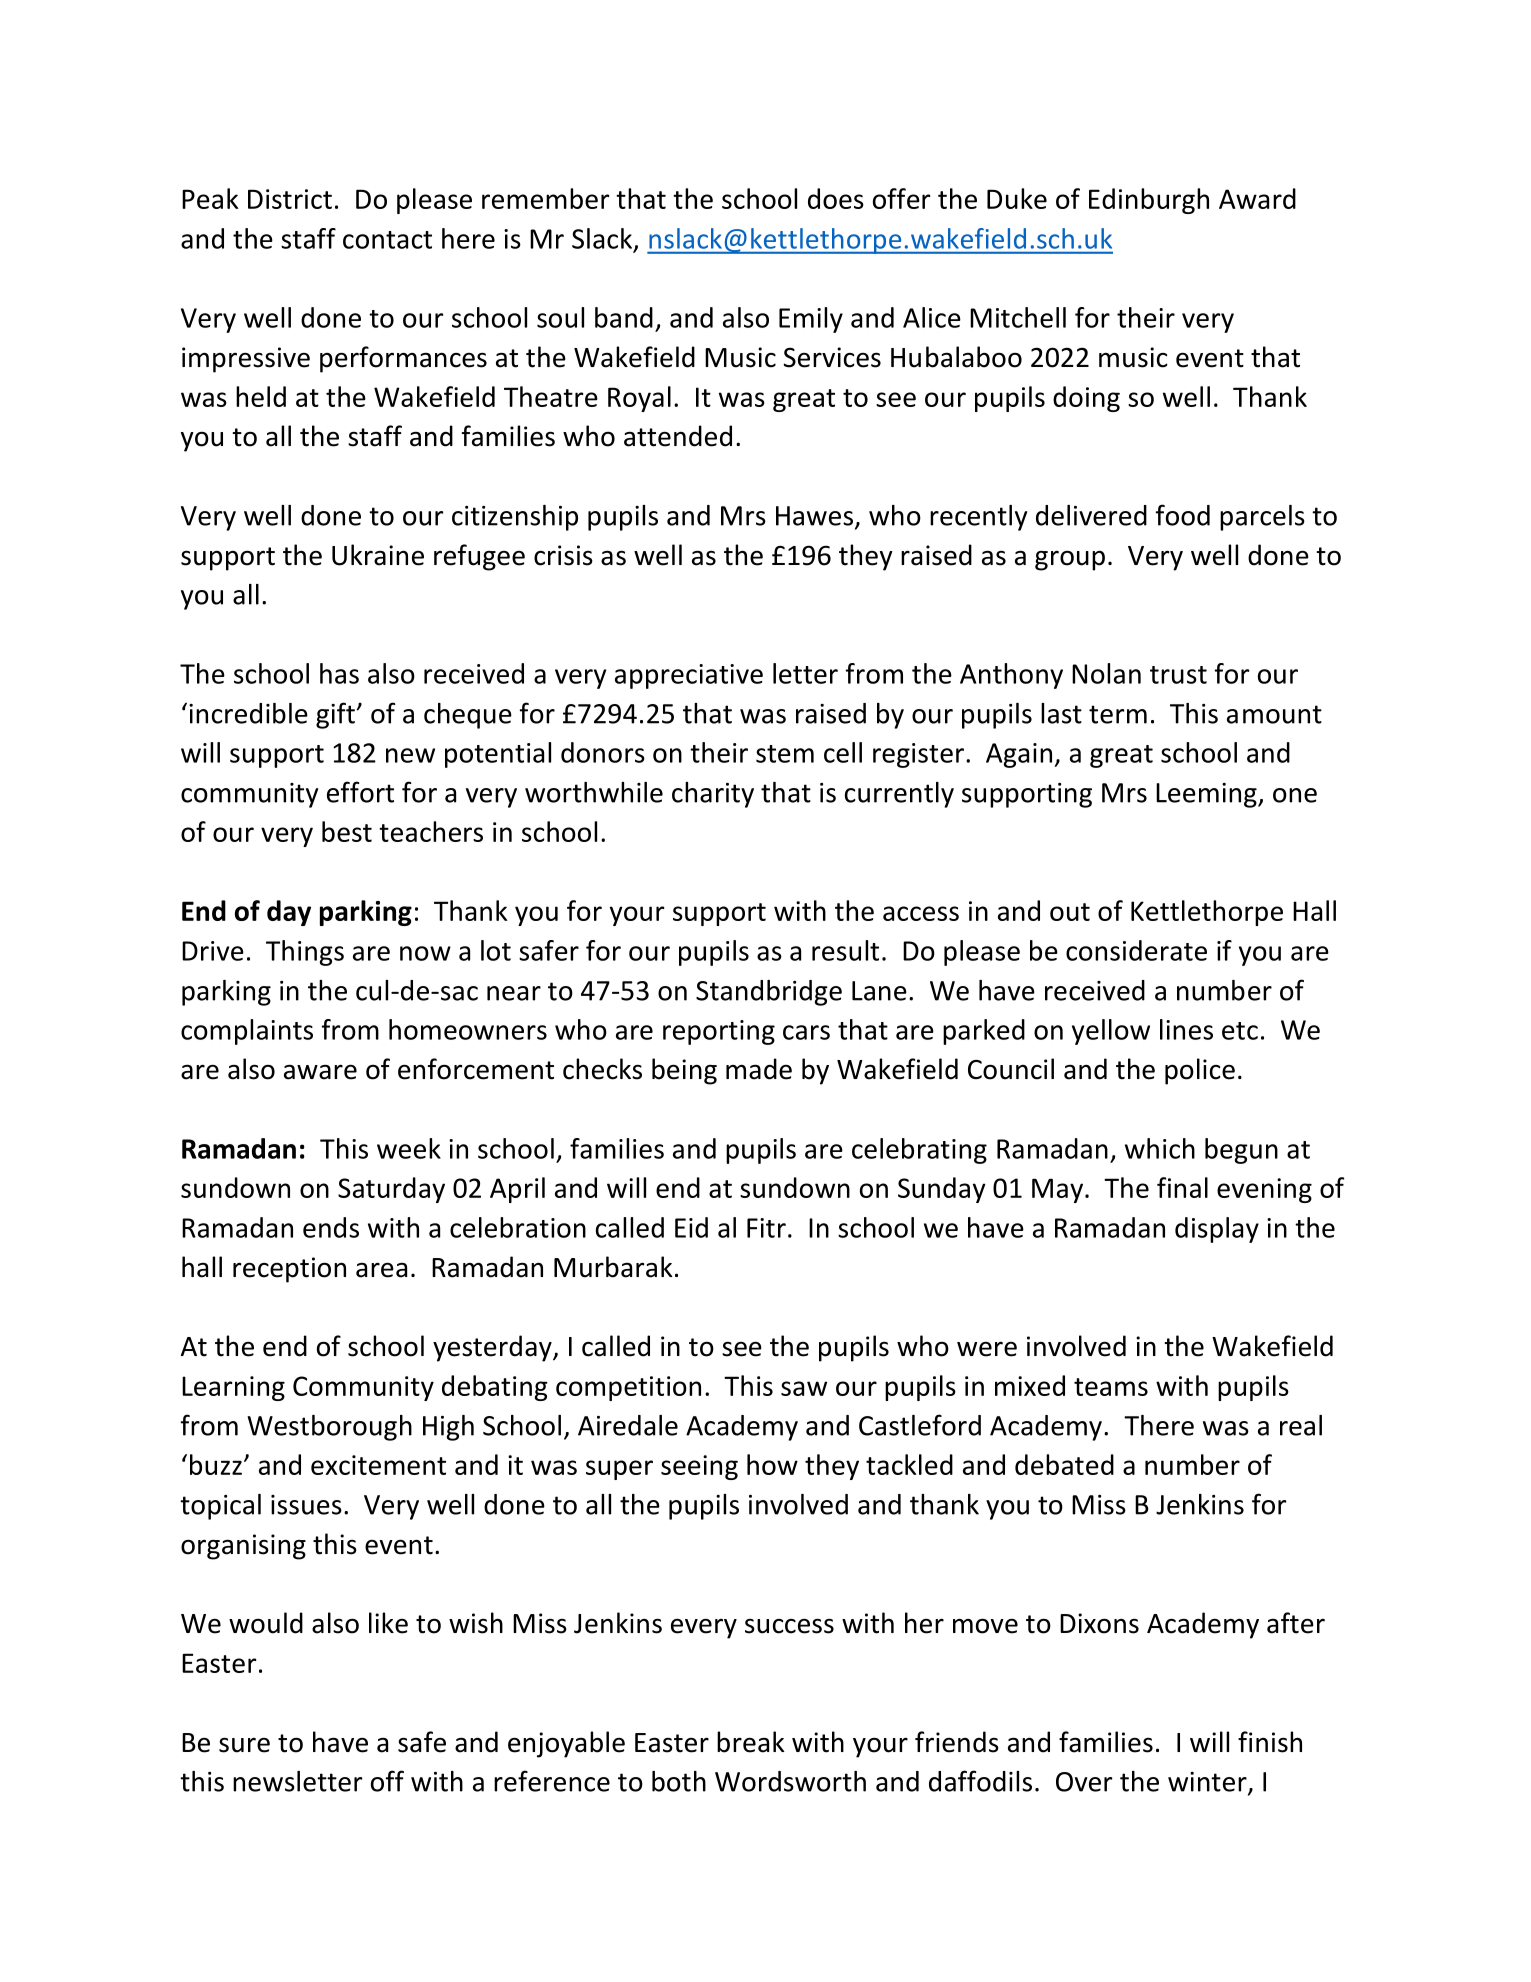 The image size is (1531, 1982). What do you see at coordinates (305, 953) in the screenshot?
I see `Things` at bounding box center [305, 953].
